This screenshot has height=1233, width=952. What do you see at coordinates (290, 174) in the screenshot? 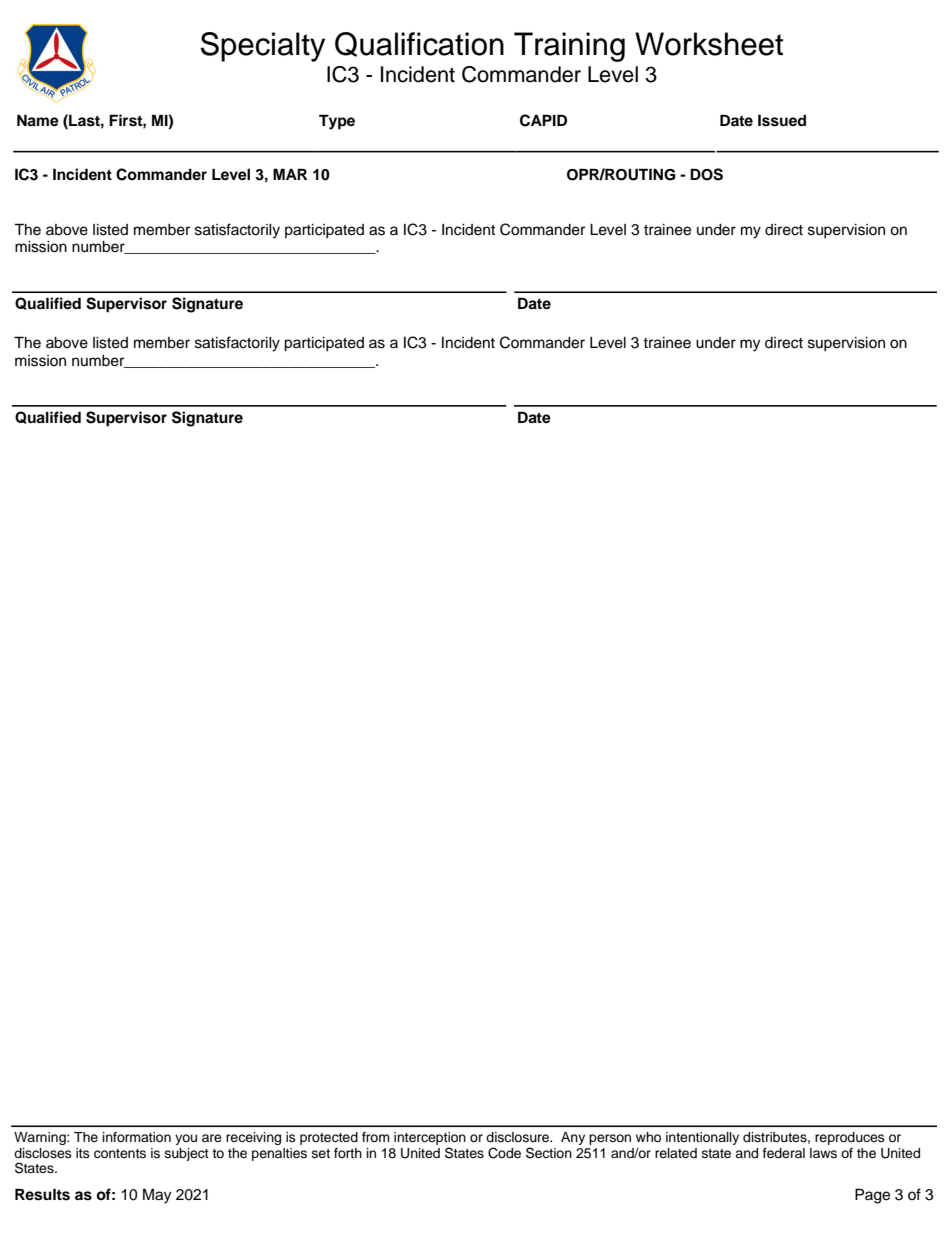
I see `MAR` at bounding box center [290, 174].
